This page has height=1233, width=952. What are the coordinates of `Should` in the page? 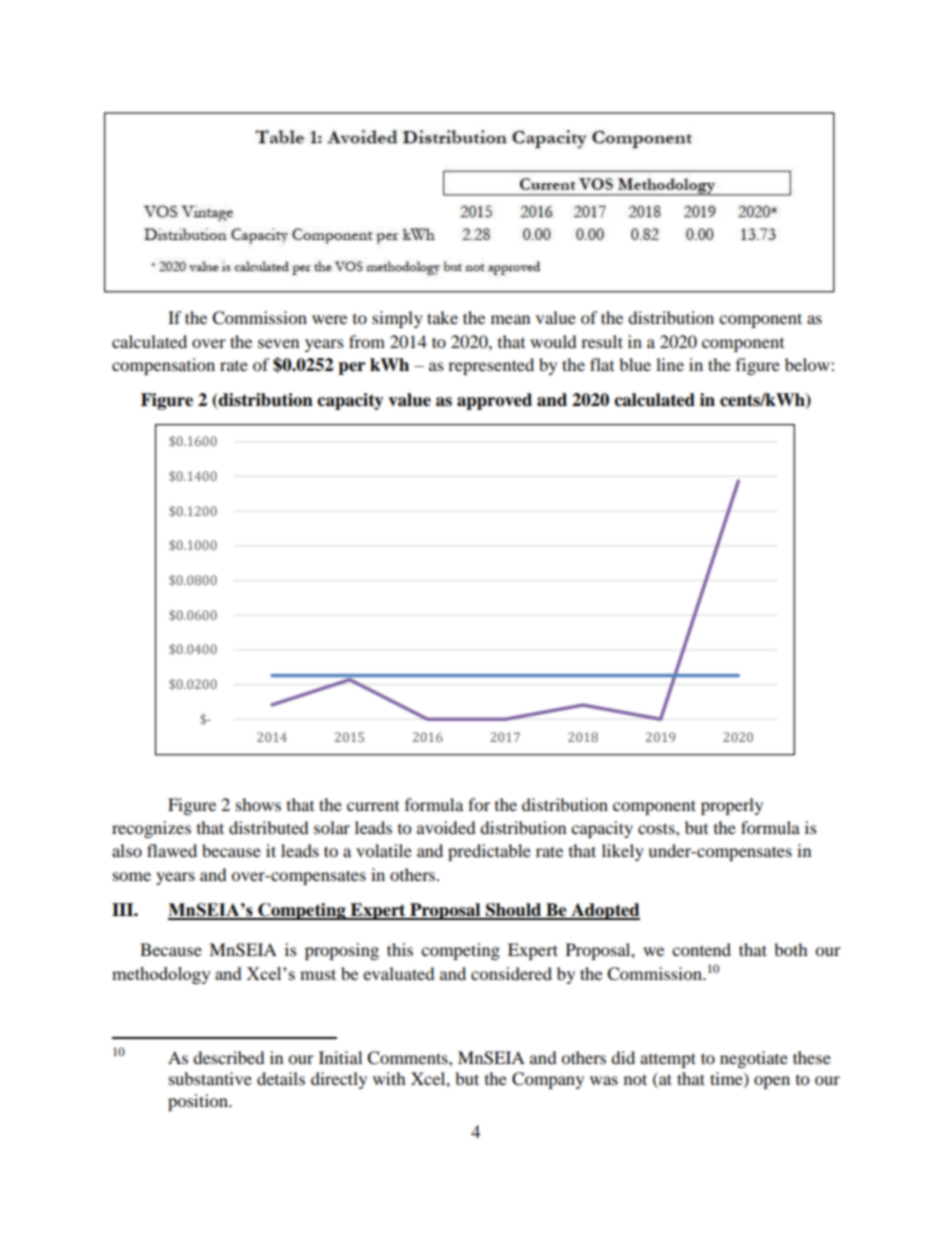 It's located at (514, 911).
